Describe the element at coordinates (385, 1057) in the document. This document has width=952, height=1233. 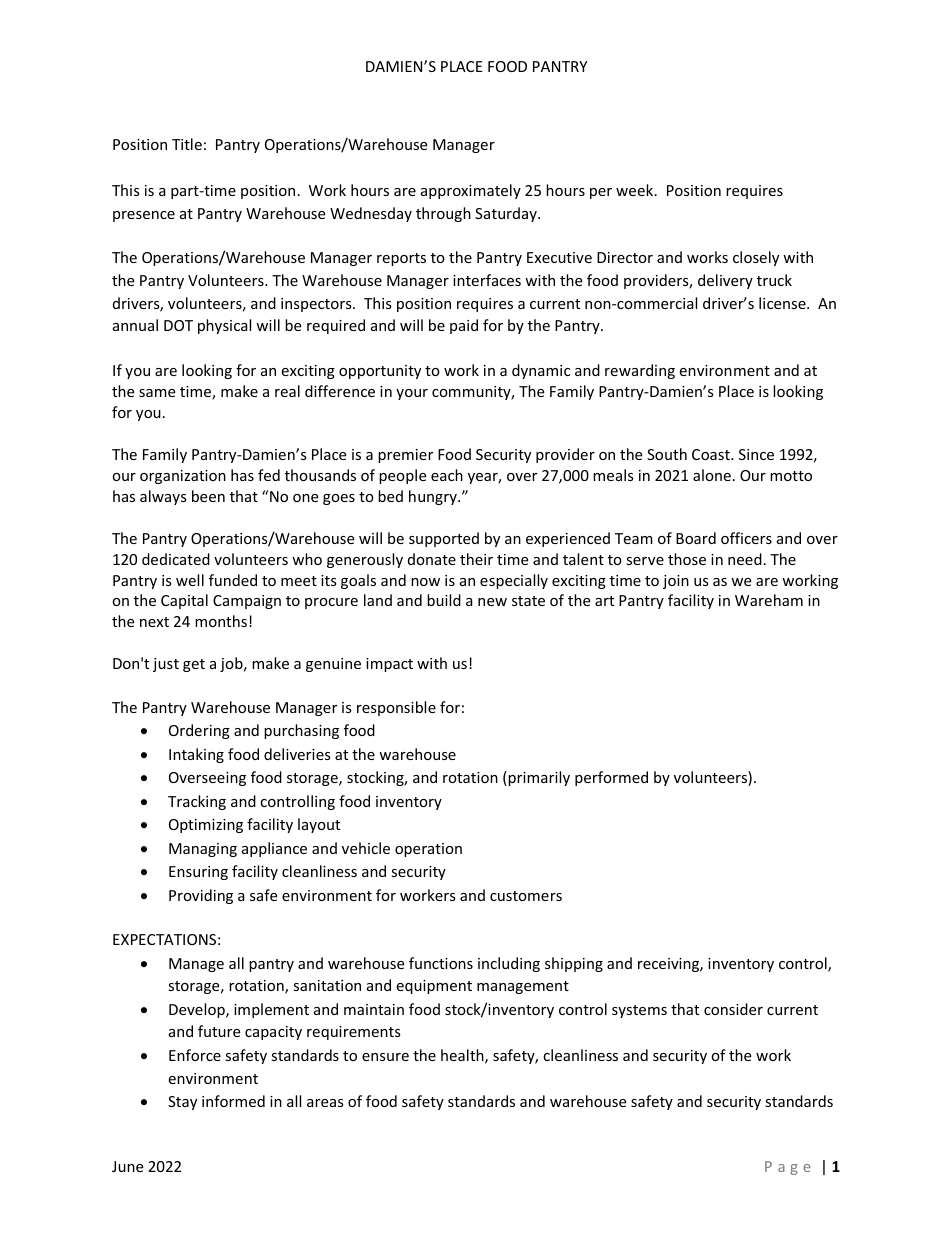
I see `ensure` at that location.
